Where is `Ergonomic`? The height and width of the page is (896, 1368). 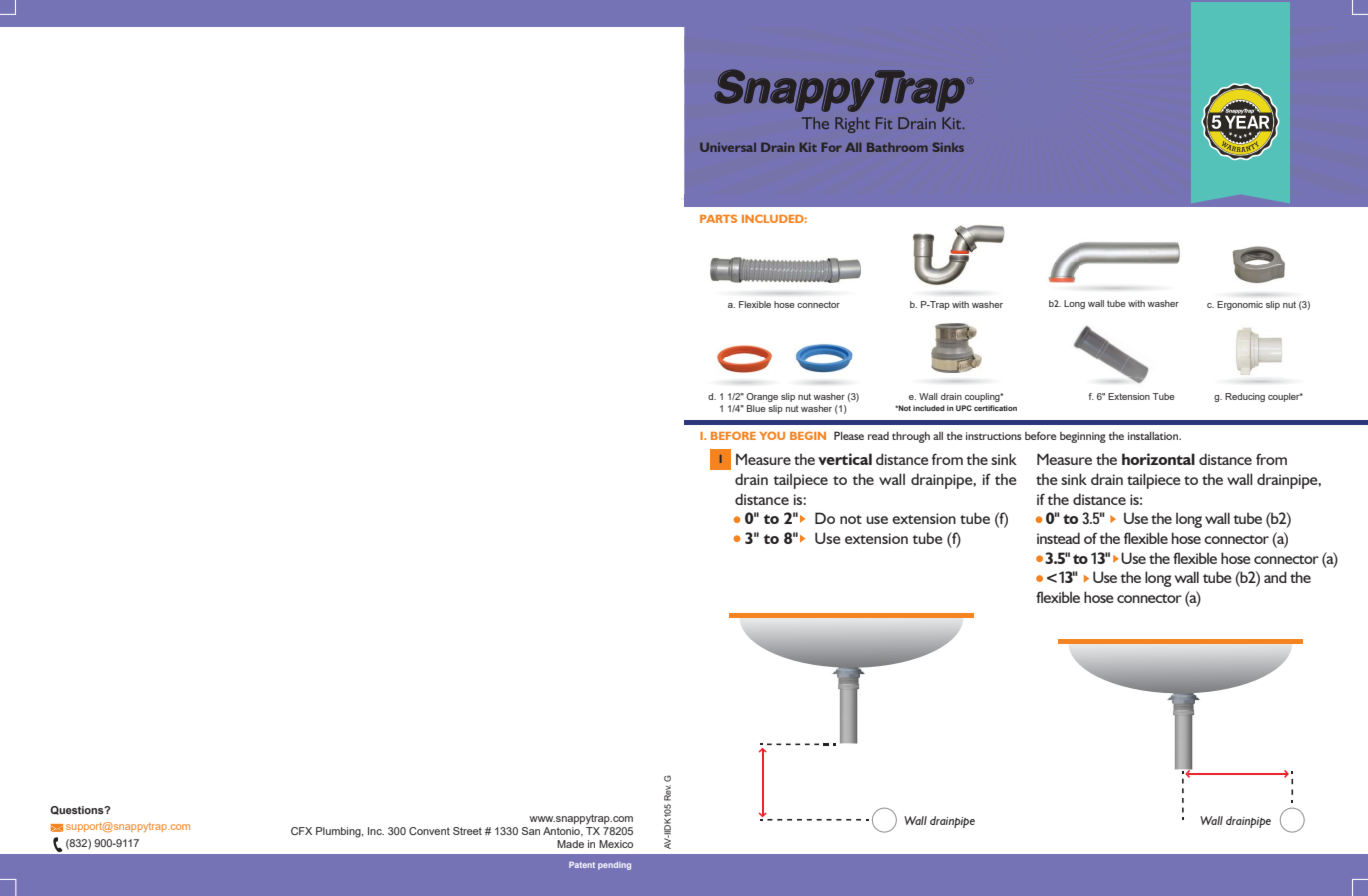 Ergonomic is located at coordinates (1240, 305).
